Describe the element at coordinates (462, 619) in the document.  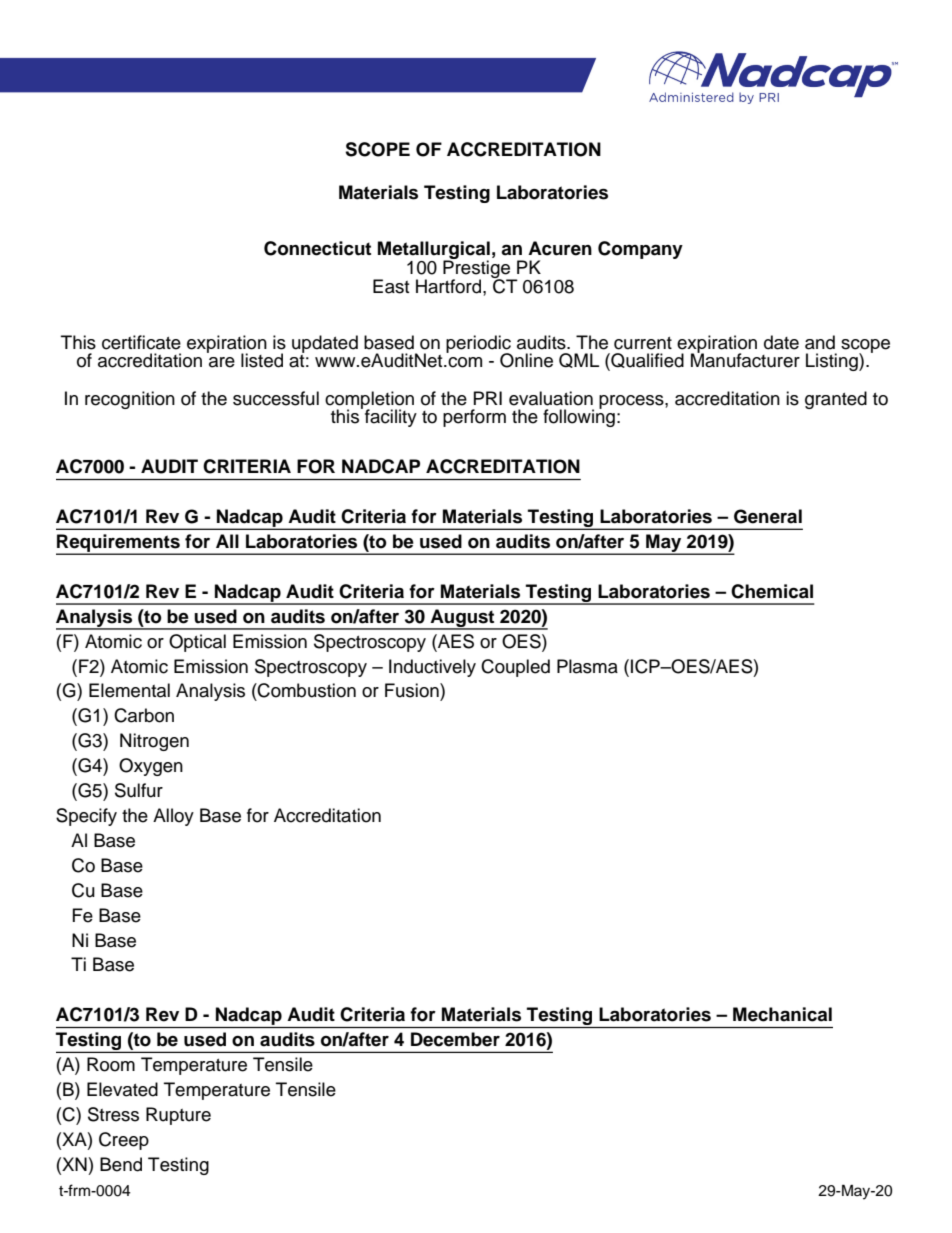
I see `August` at that location.
